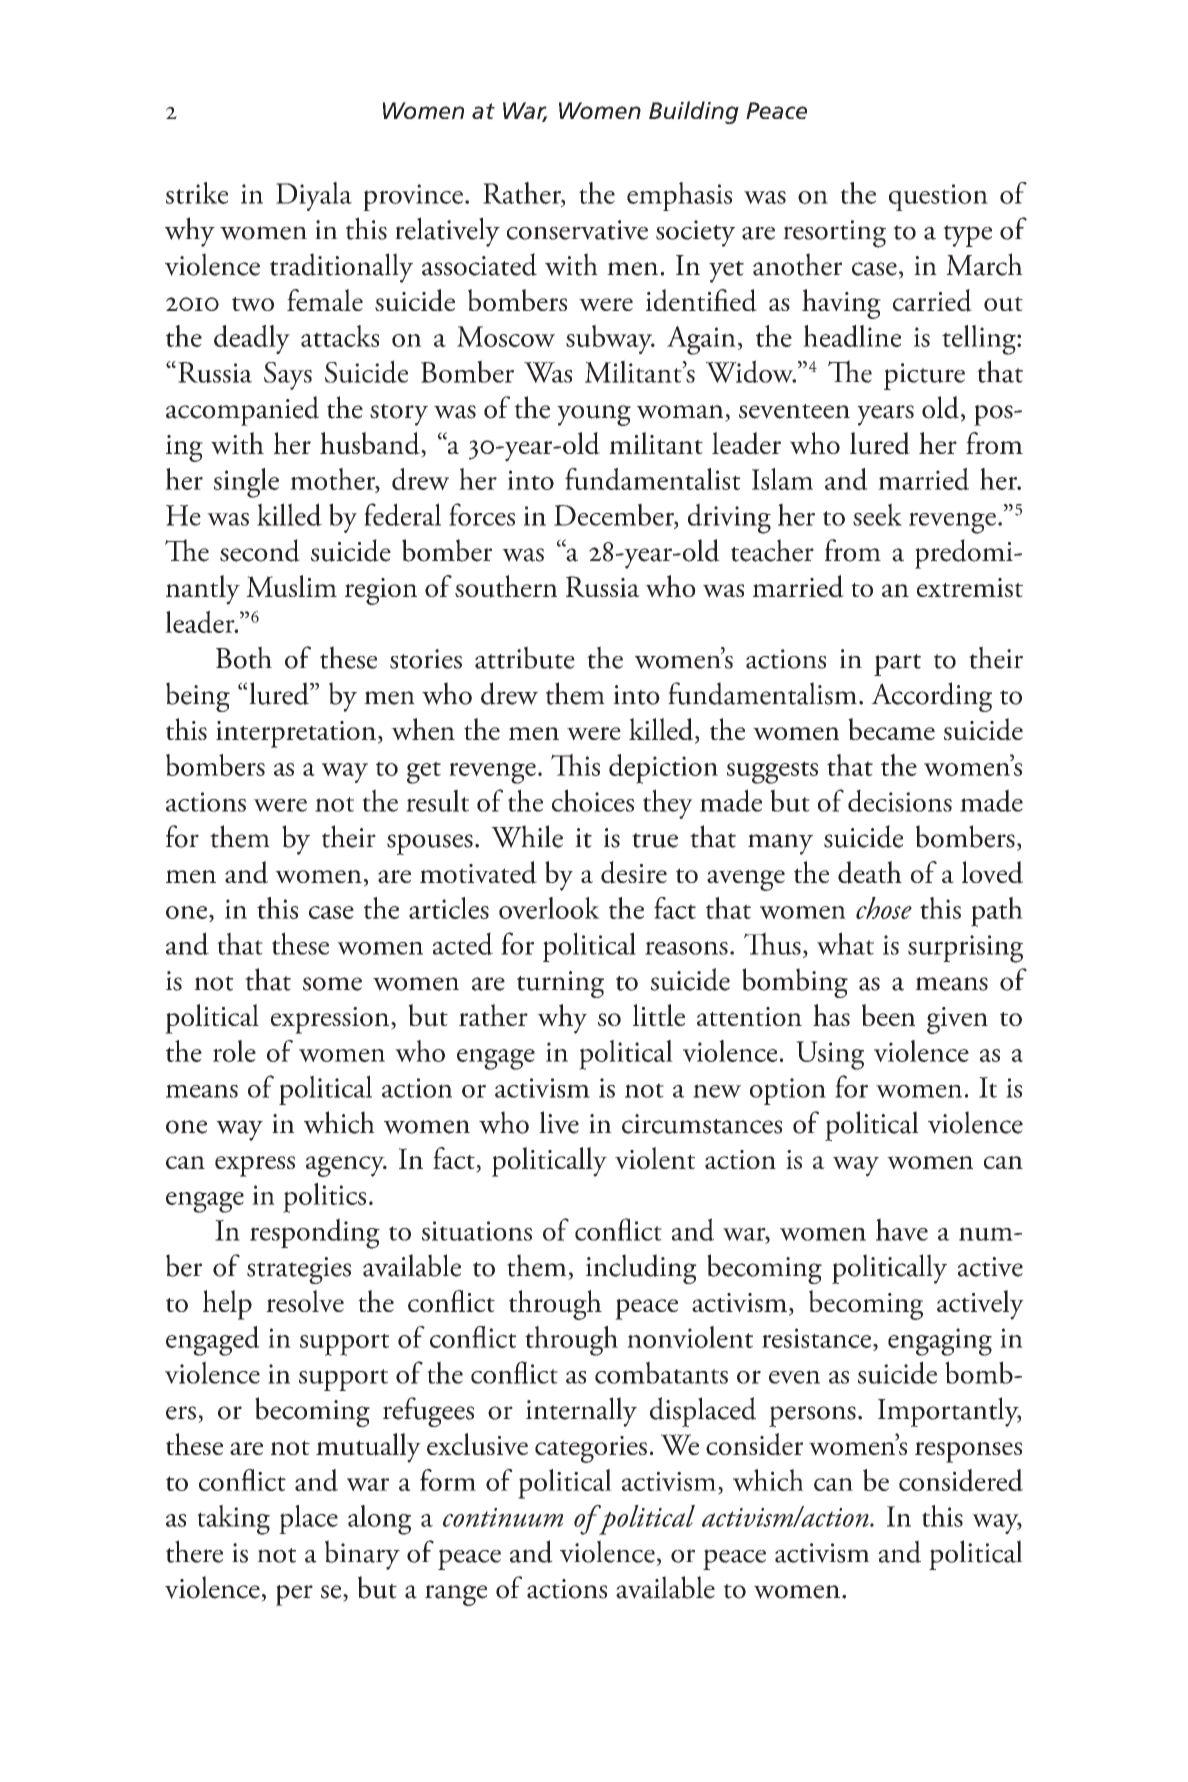 This screenshot has height=1782, width=1188. I want to click on responses, so click(968, 1452).
